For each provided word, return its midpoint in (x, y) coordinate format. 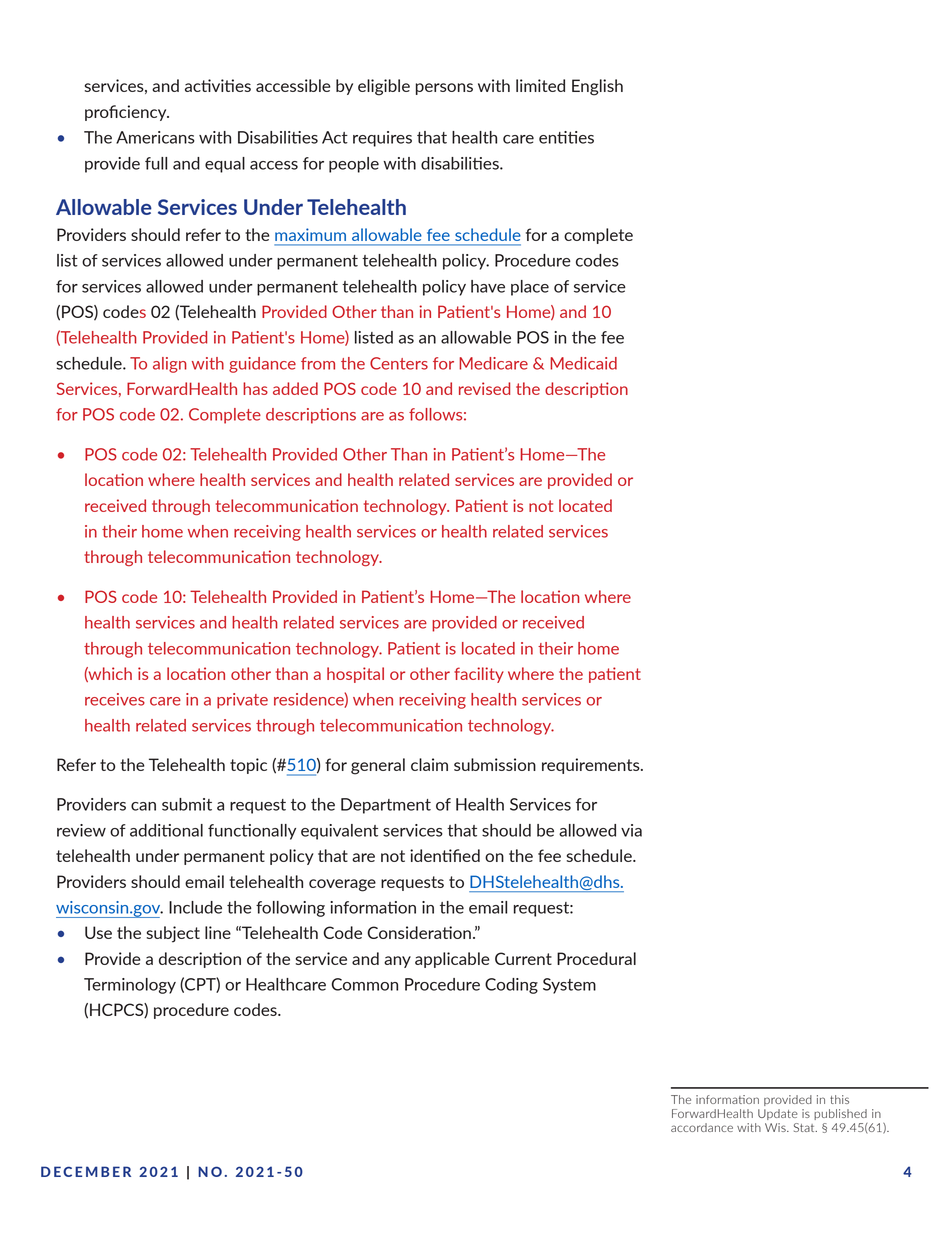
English (597, 87)
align (170, 365)
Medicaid (583, 363)
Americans (155, 137)
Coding (511, 986)
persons (444, 89)
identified (445, 855)
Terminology (130, 986)
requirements (592, 766)
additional (166, 830)
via (631, 830)
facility (479, 675)
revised (484, 388)
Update (778, 1114)
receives (115, 699)
